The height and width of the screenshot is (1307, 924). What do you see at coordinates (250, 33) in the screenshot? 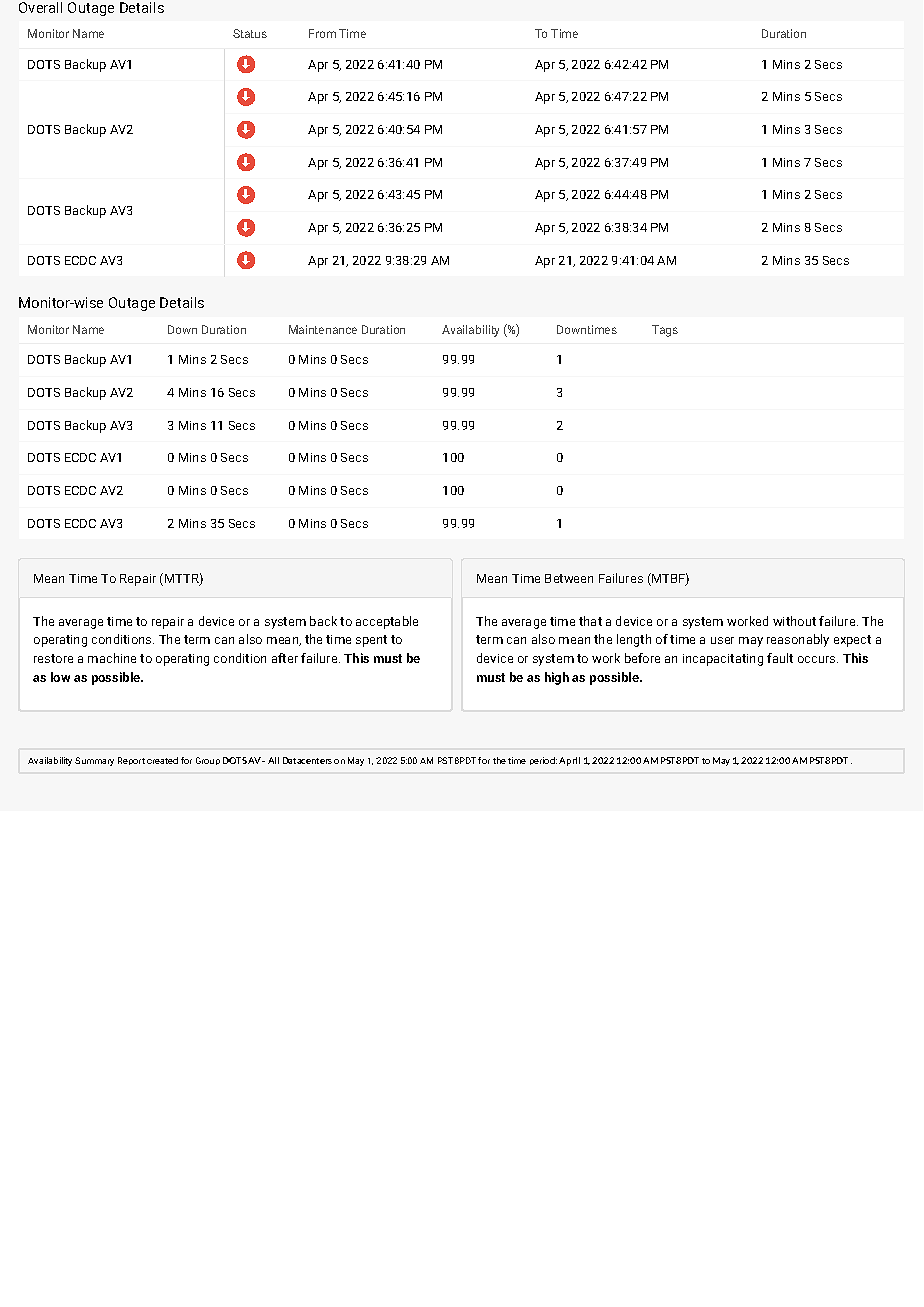
I see `Status` at bounding box center [250, 33].
